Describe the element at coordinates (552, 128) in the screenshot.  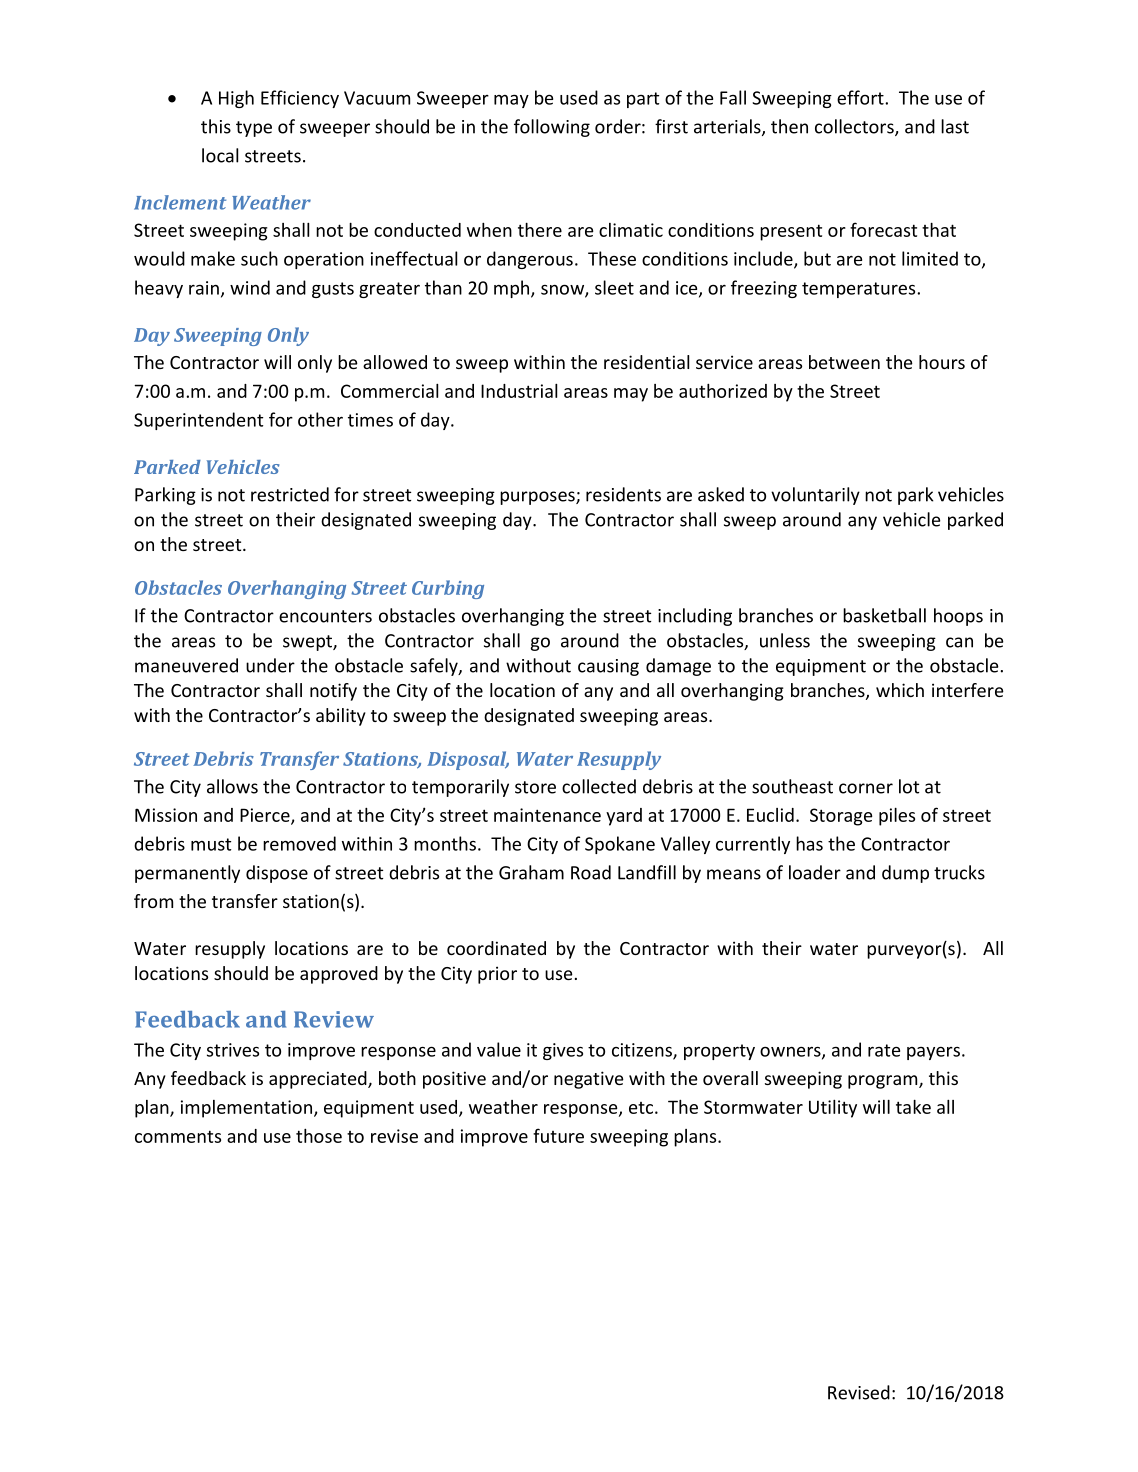
I see `following` at that location.
